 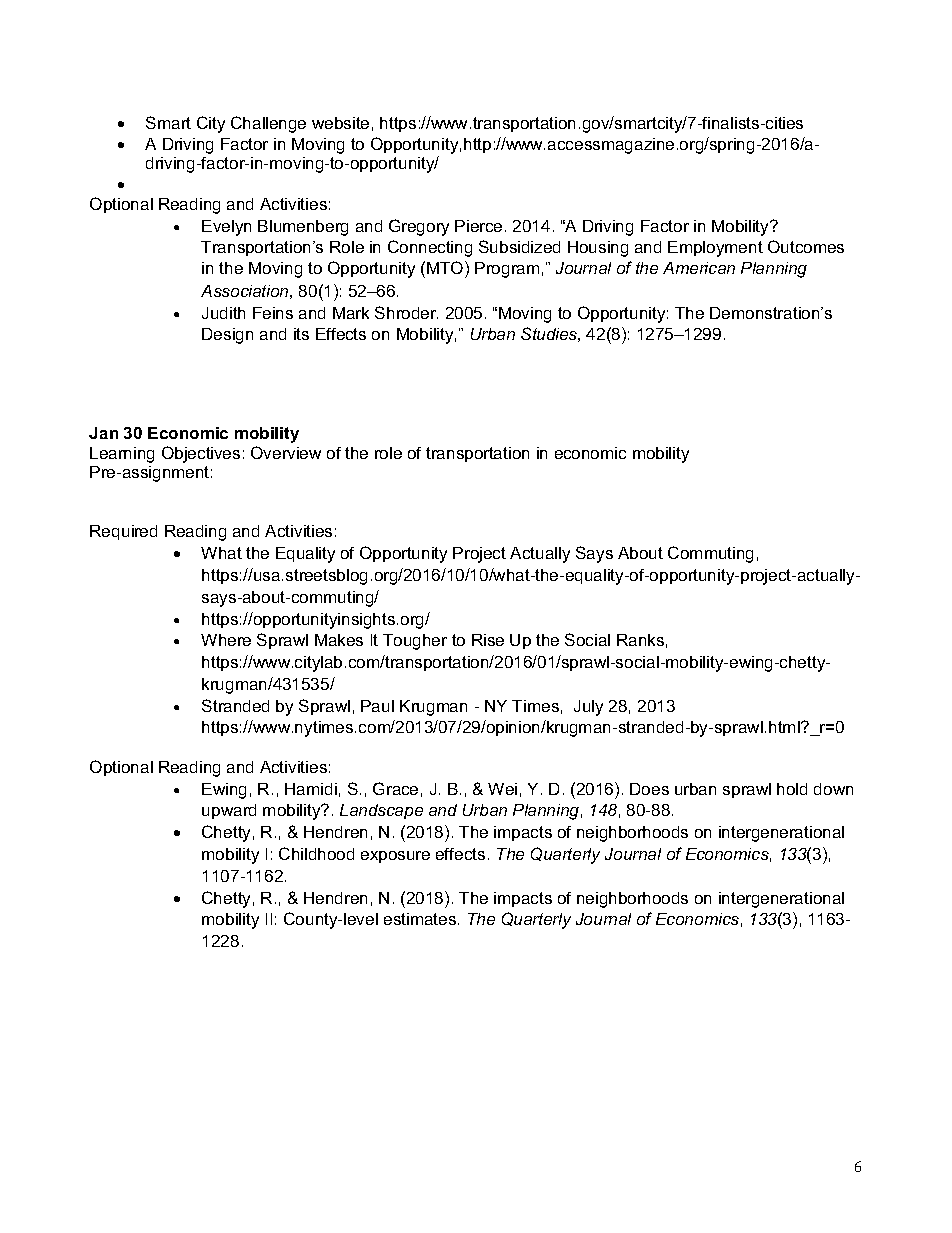 What do you see at coordinates (588, 708) in the document?
I see `July` at bounding box center [588, 708].
